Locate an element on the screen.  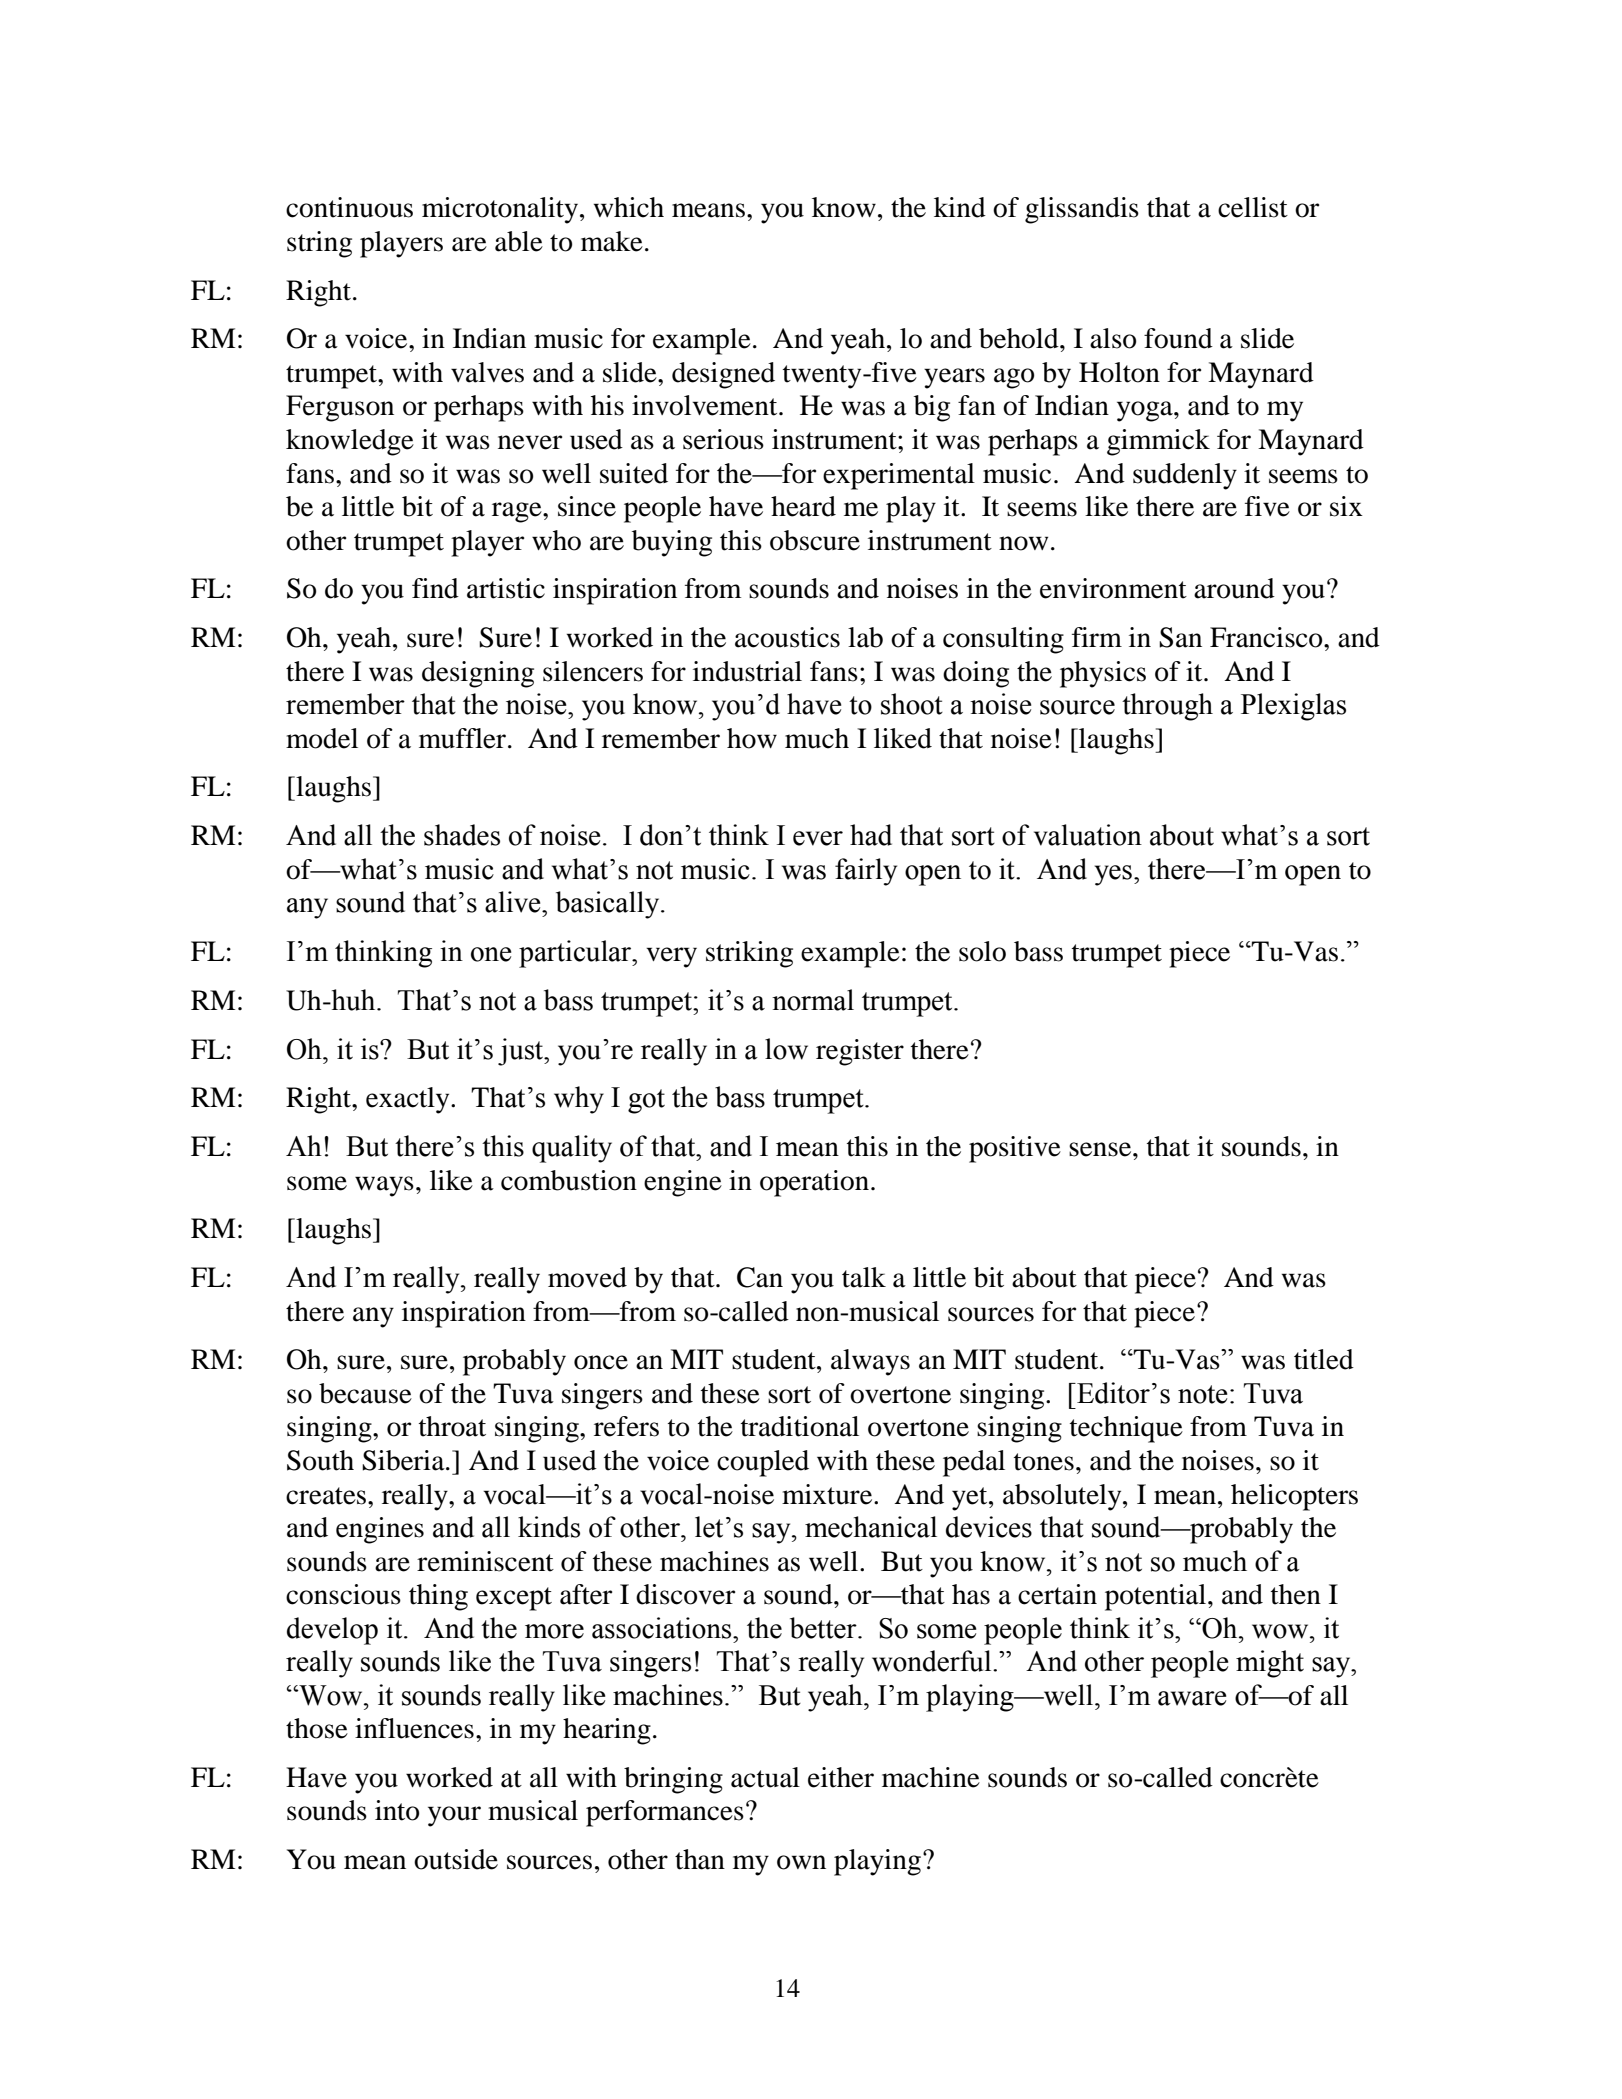
how is located at coordinates (752, 738).
